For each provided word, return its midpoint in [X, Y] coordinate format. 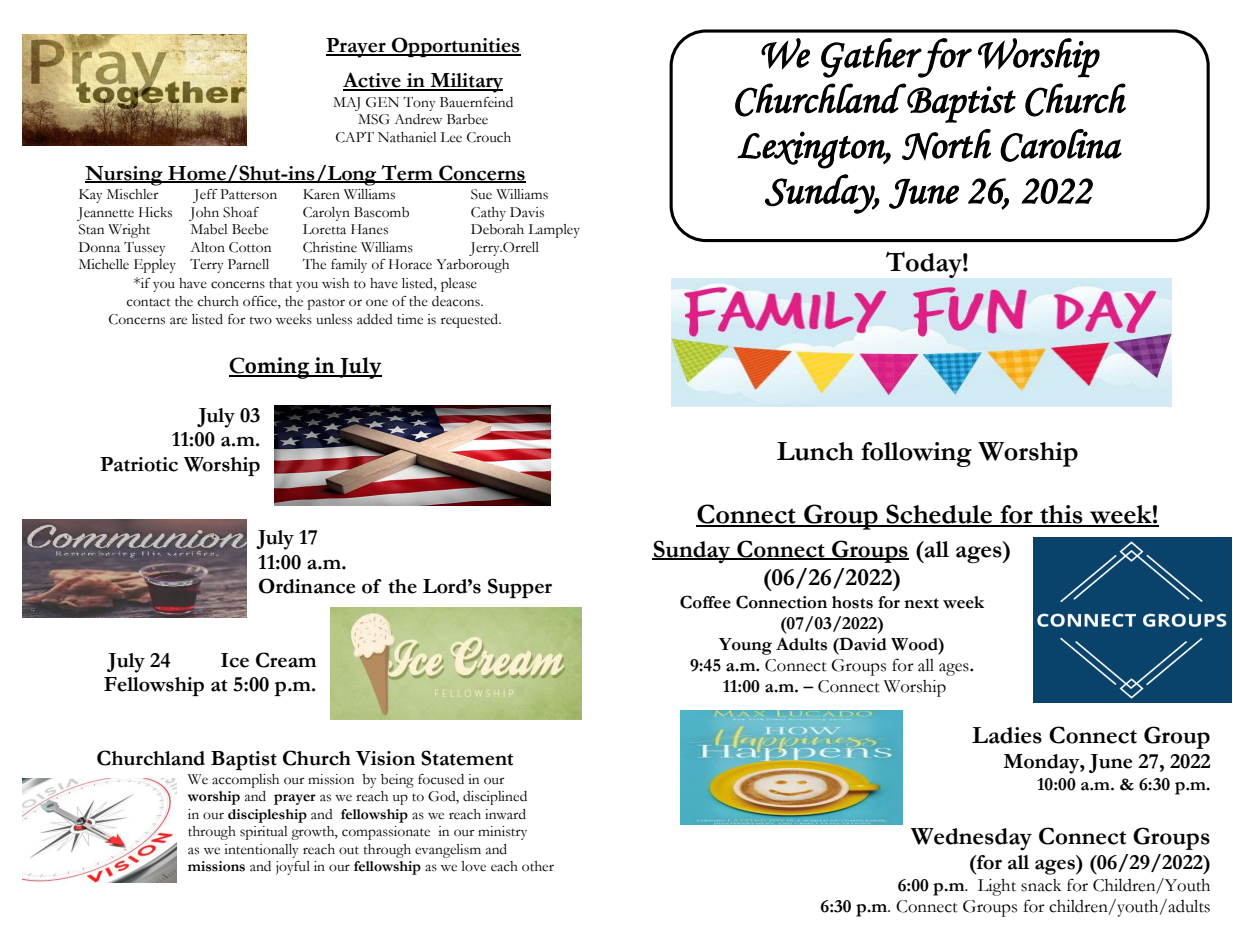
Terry [207, 266]
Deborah [497, 229]
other [538, 866]
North [946, 145]
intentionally [261, 851]
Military [465, 83]
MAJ [346, 104]
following [916, 454]
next [921, 603]
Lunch [815, 451]
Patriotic [139, 464]
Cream [286, 660]
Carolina [1061, 145]
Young [745, 646]
